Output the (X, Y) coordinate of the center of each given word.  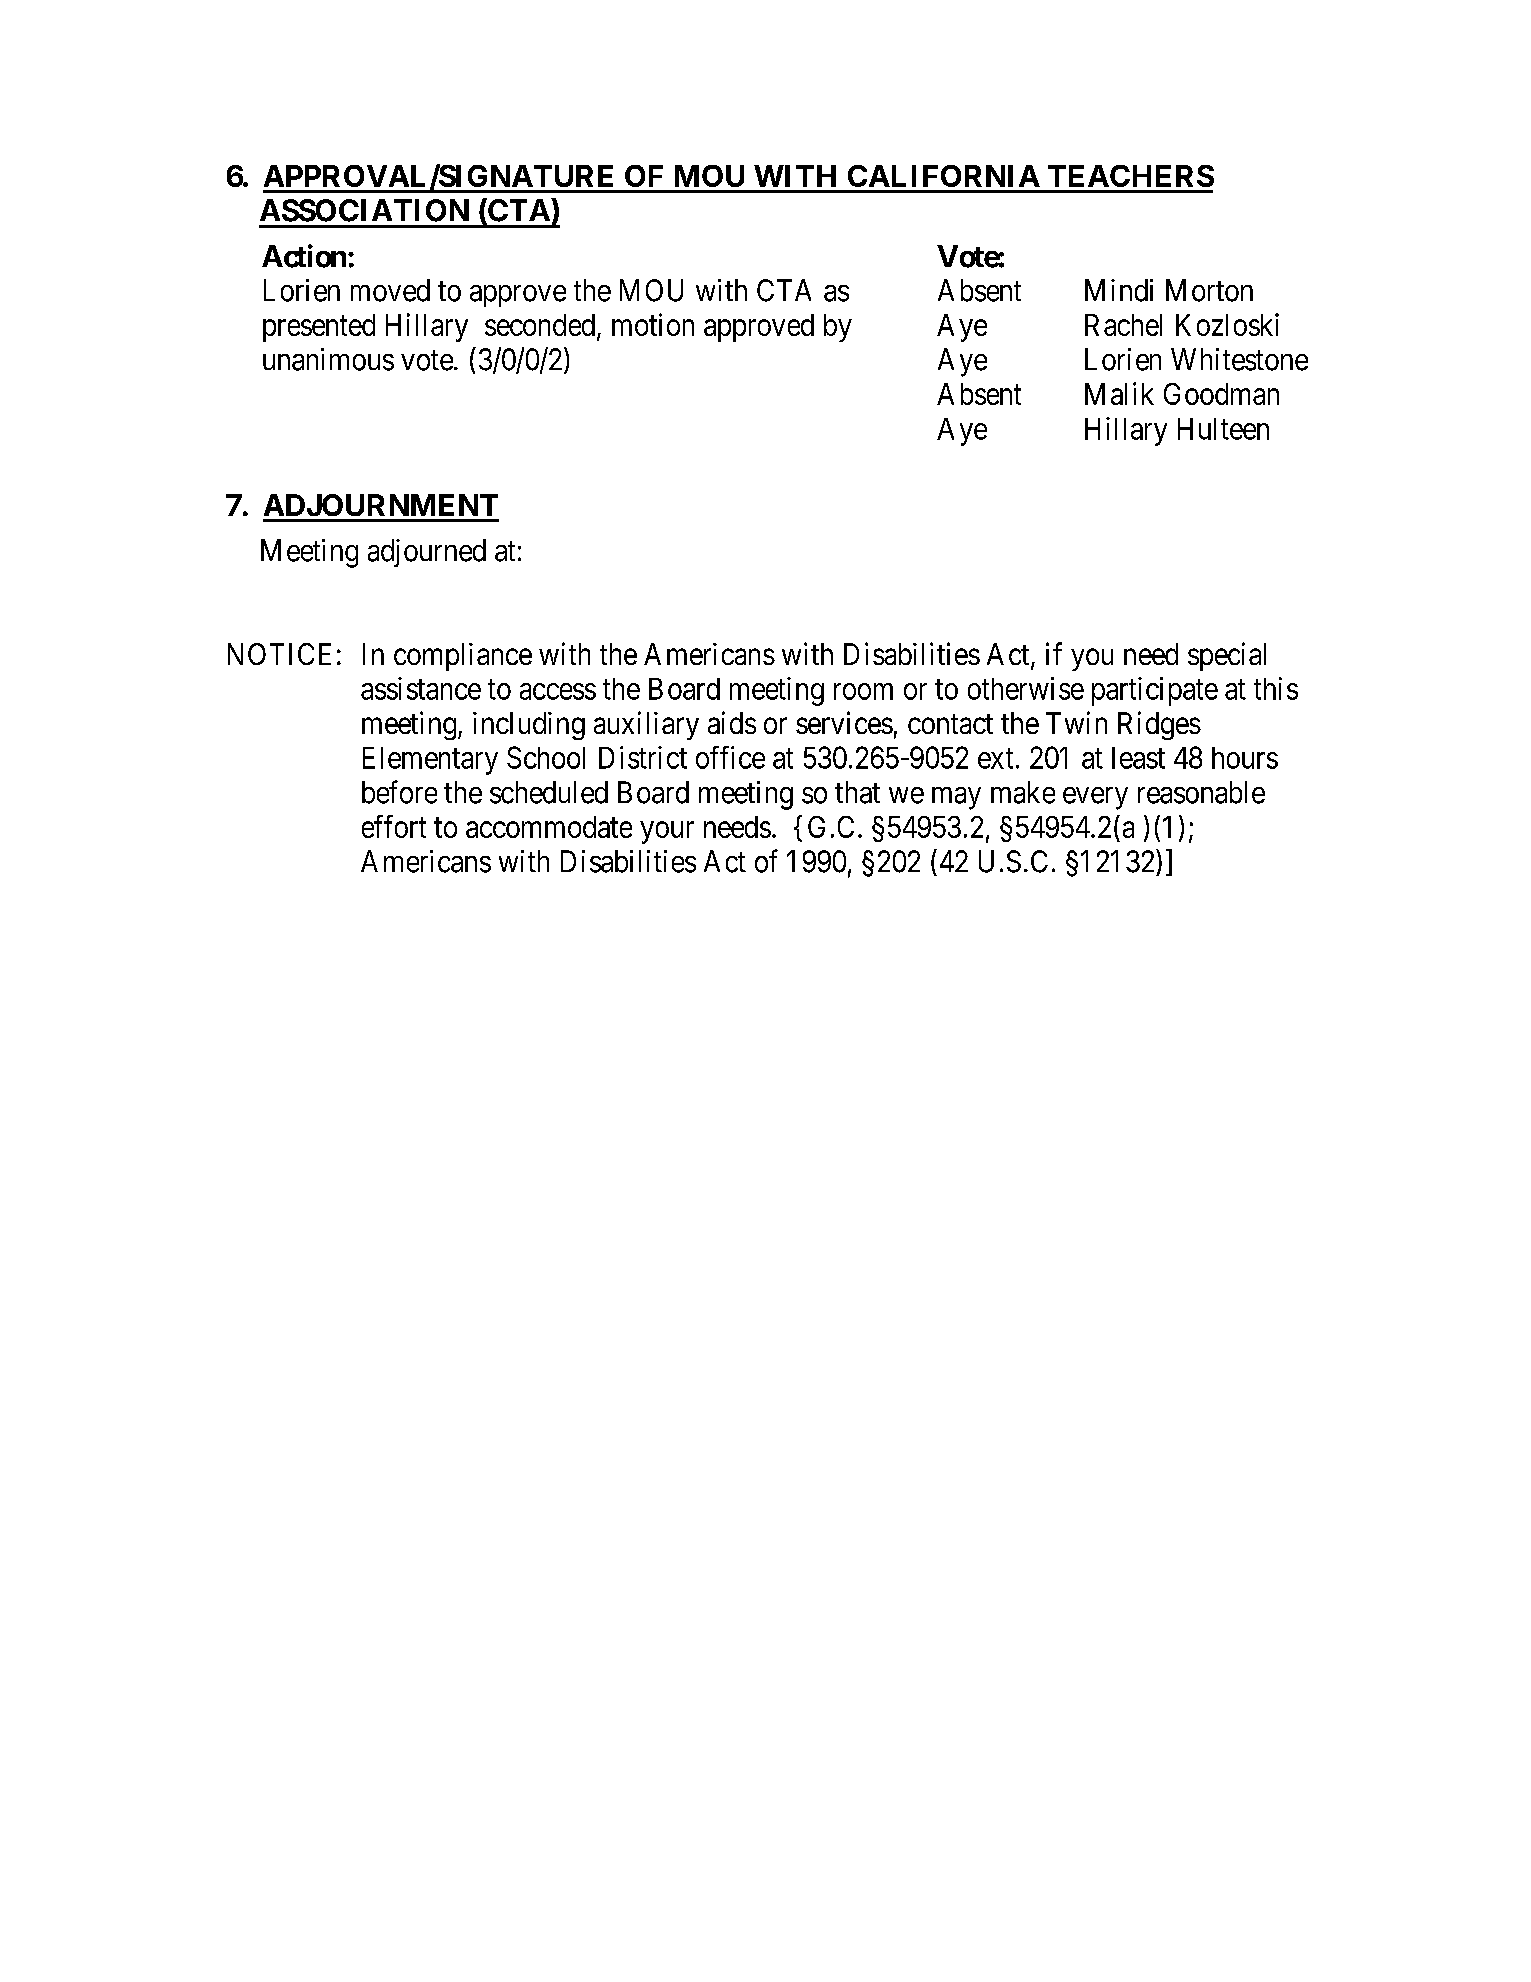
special (1227, 656)
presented (319, 328)
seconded (541, 326)
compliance (463, 657)
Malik (1119, 393)
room (863, 691)
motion (653, 324)
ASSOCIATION (364, 210)
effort (394, 826)
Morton (1209, 290)
